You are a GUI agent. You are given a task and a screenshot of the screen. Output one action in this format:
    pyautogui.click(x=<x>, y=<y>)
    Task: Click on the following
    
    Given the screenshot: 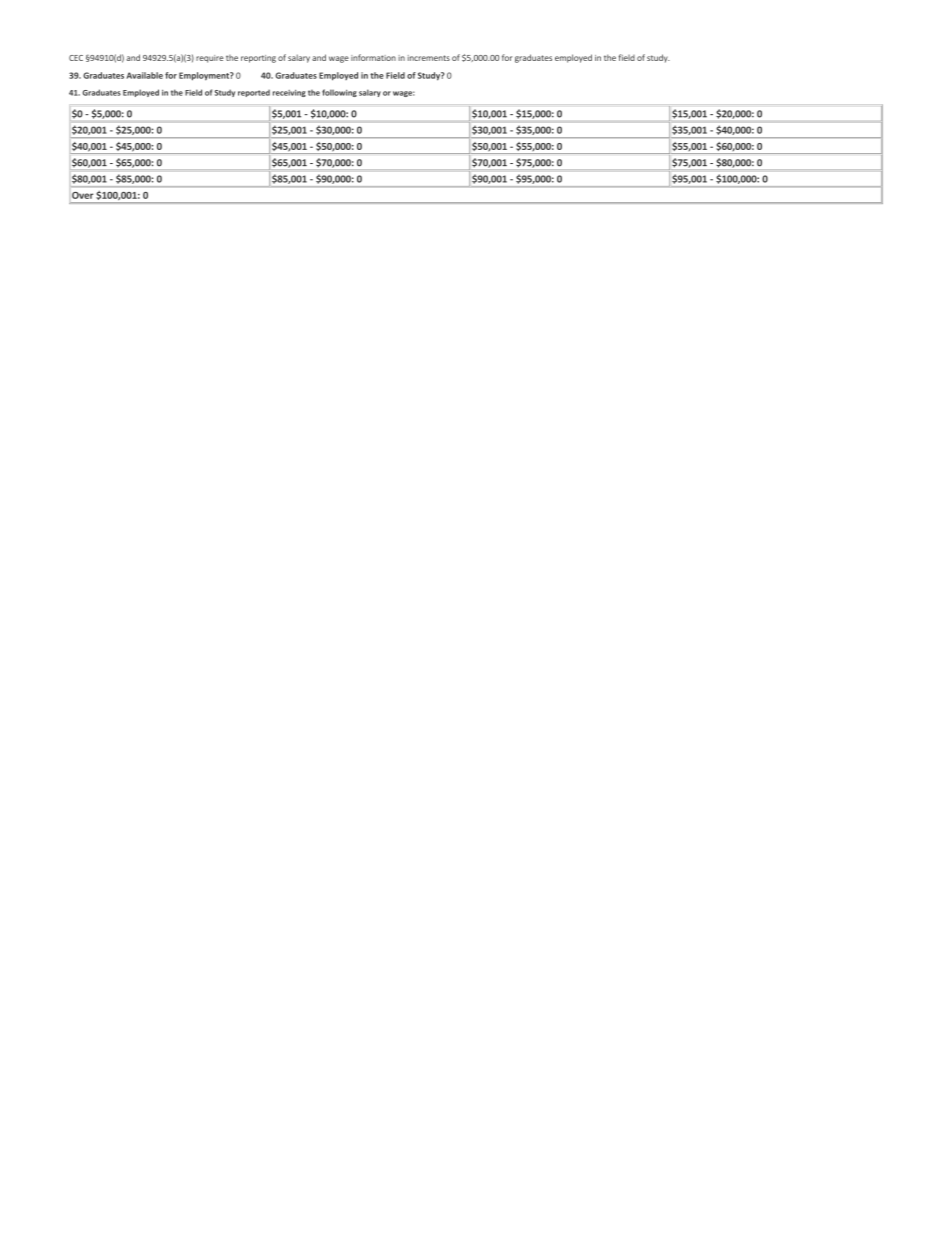 What is the action you would take?
    pyautogui.click(x=339, y=93)
